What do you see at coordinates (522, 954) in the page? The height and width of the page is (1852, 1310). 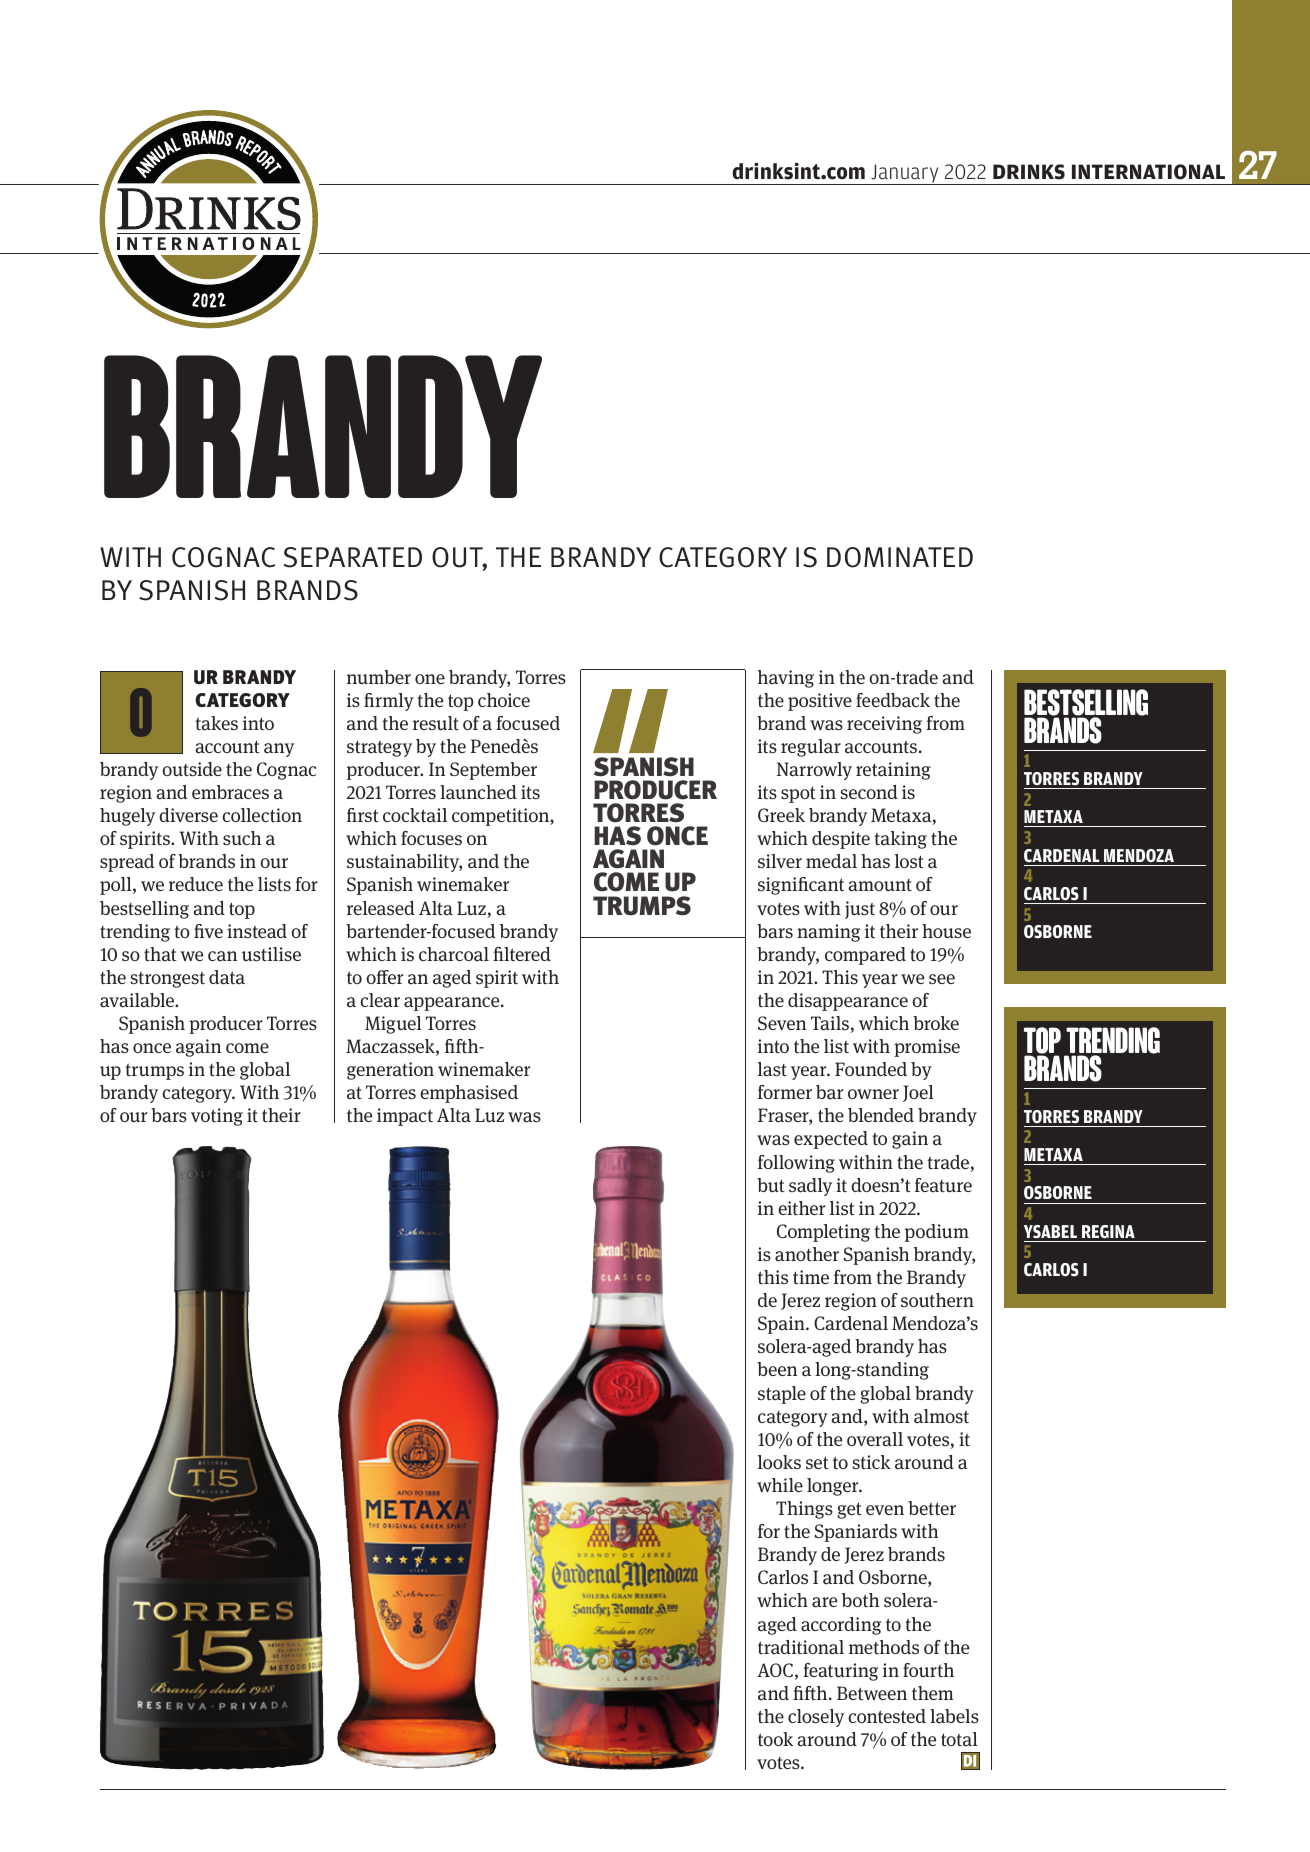 I see `filtered` at bounding box center [522, 954].
